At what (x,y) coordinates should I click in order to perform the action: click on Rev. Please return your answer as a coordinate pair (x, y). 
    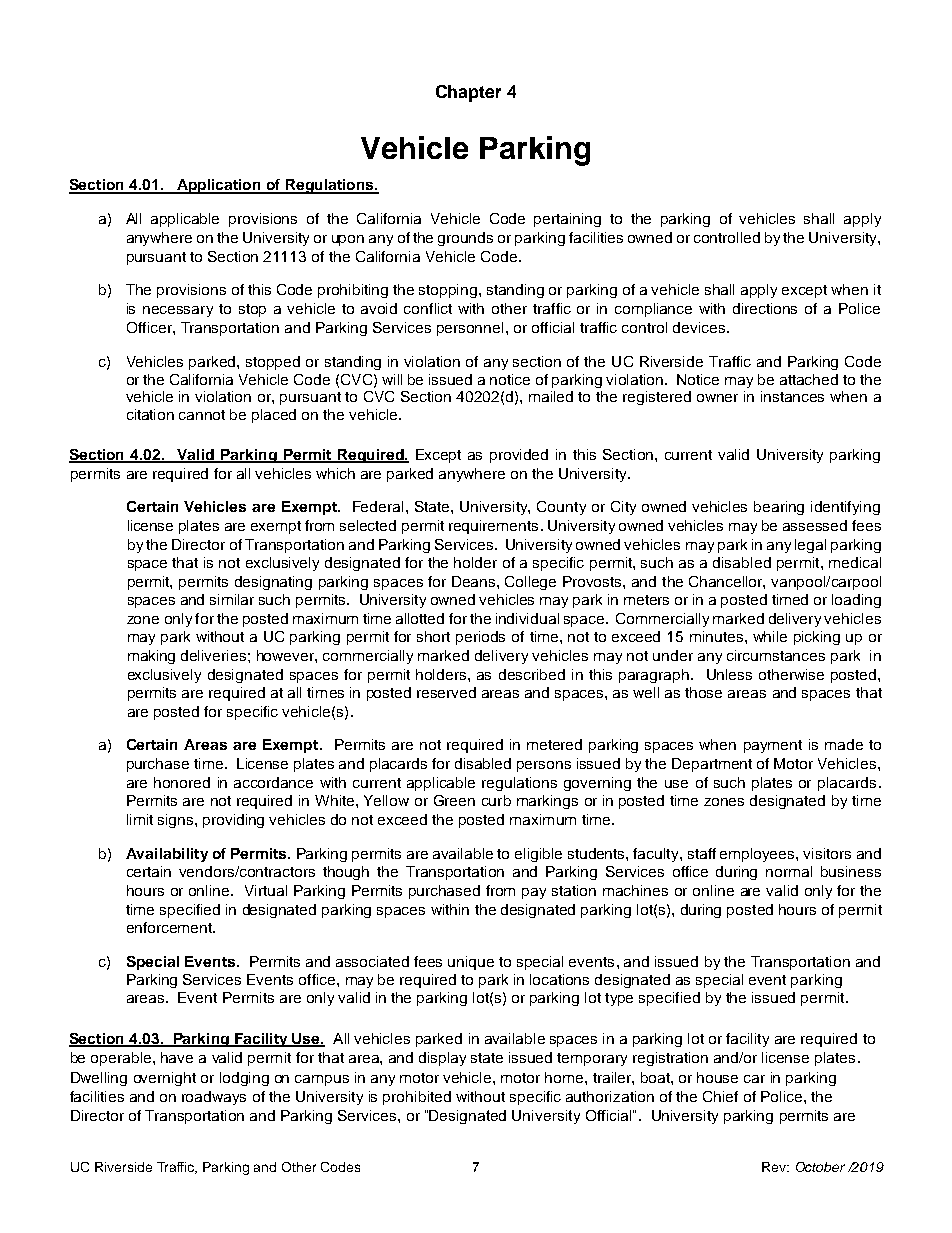
    Looking at the image, I should click on (775, 1167).
